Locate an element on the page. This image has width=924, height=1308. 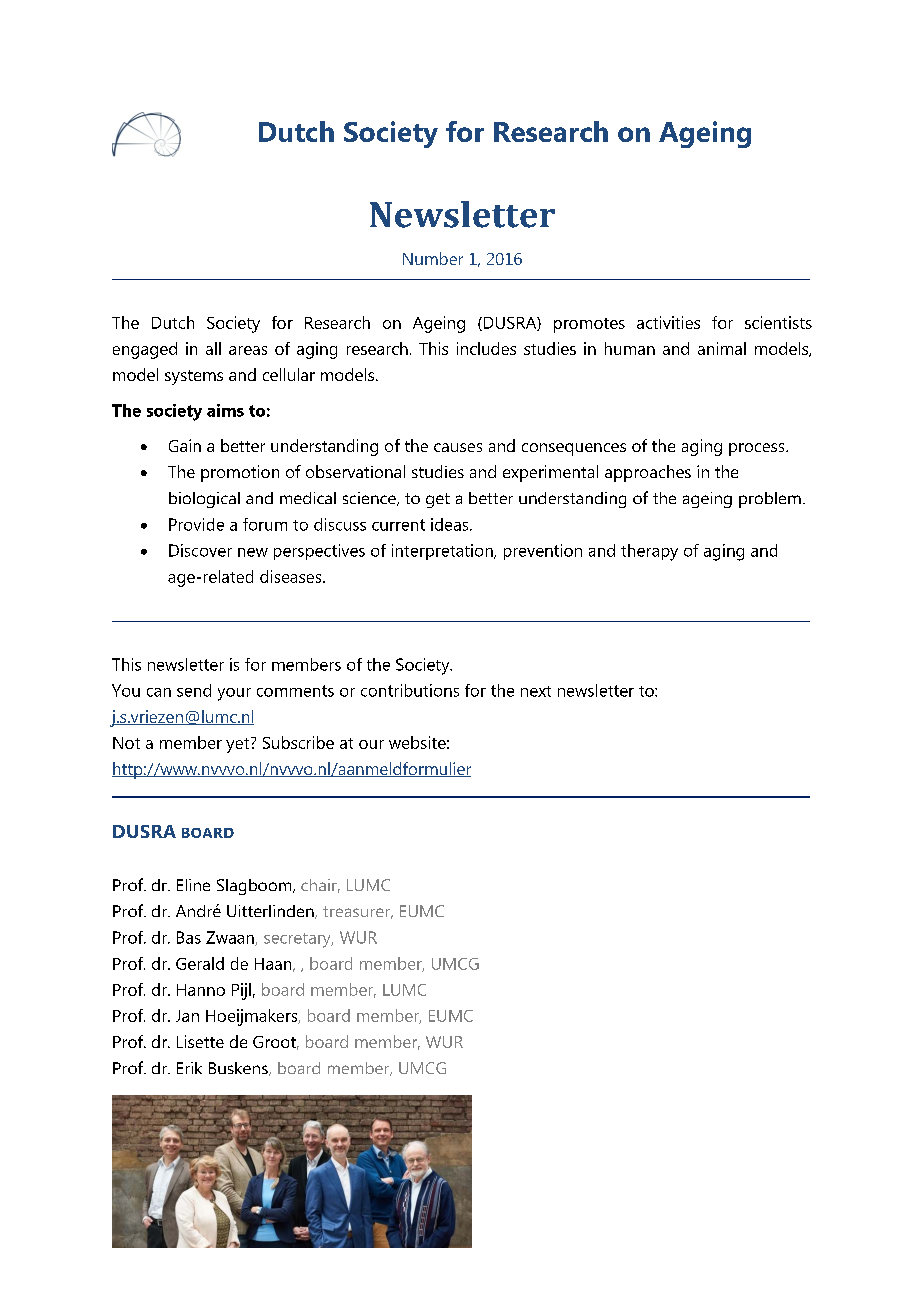
secretary is located at coordinates (298, 940).
